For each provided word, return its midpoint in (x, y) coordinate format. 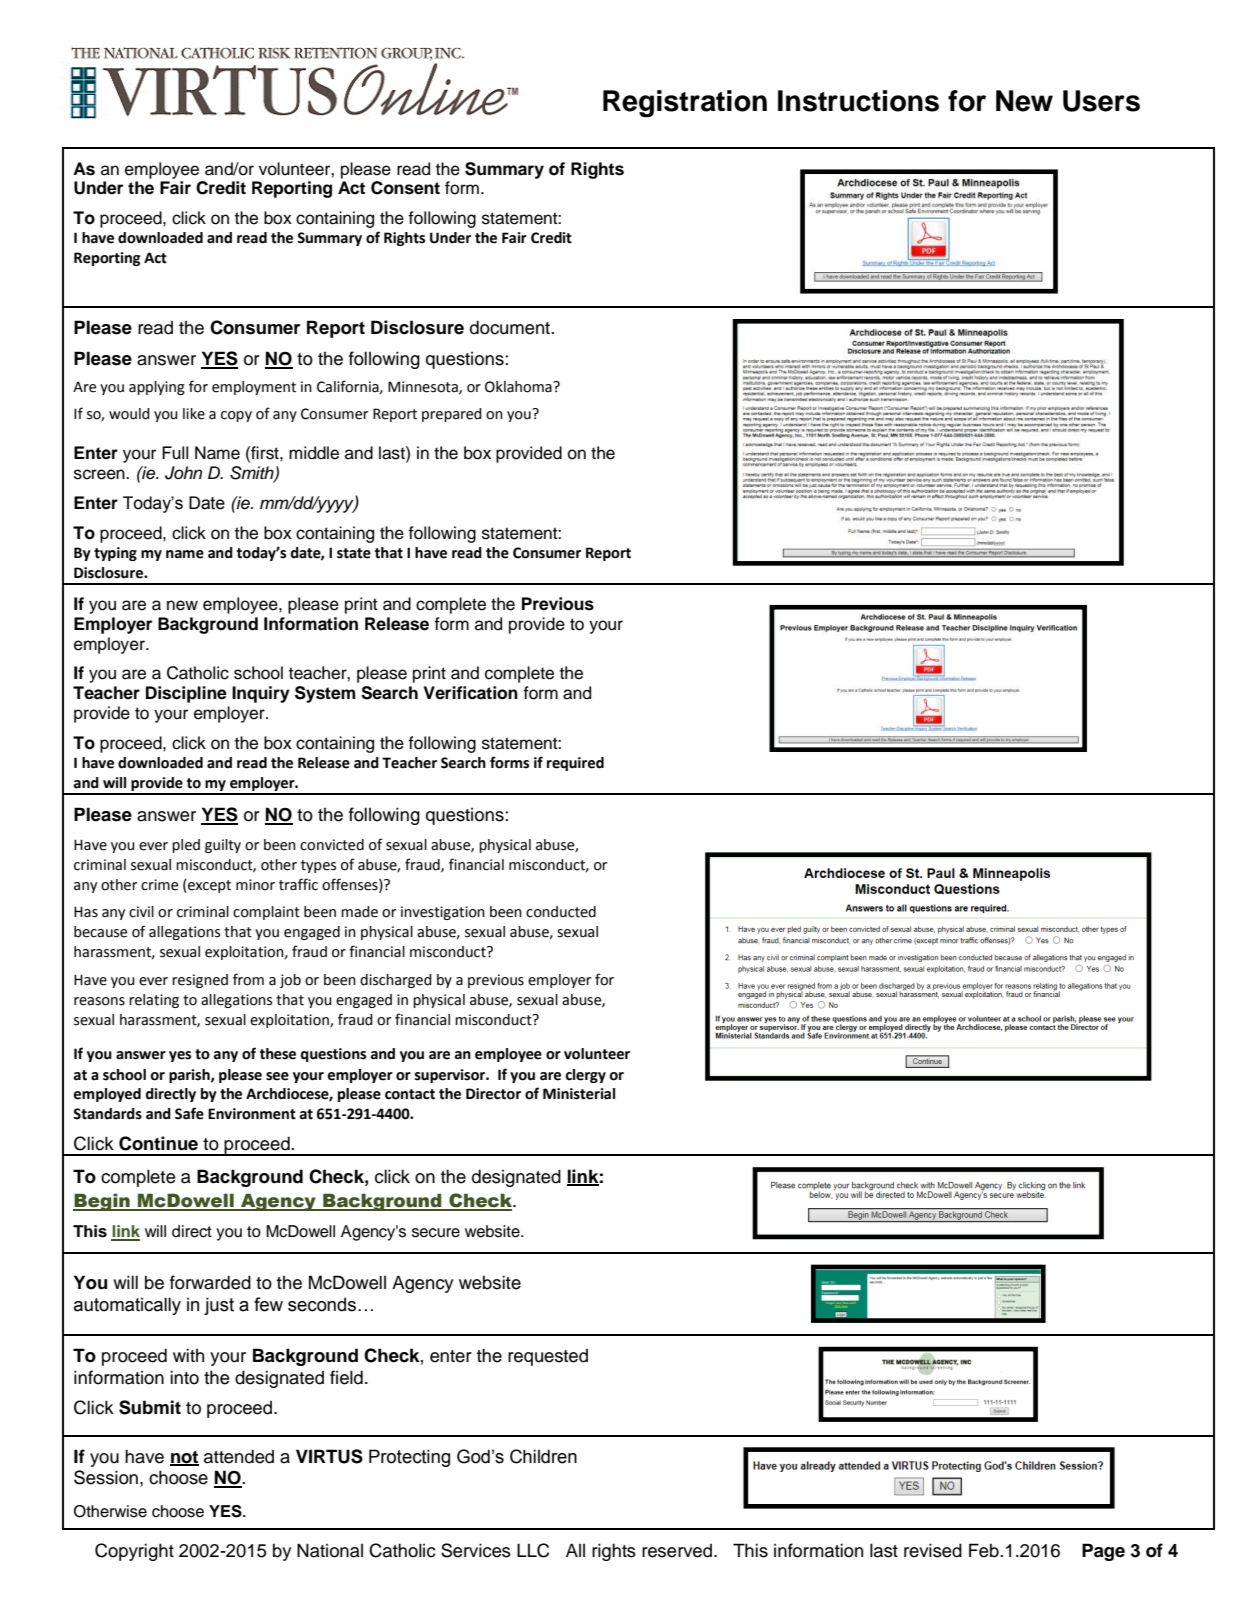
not (184, 1458)
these (278, 1054)
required (575, 764)
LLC (533, 1550)
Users (1101, 101)
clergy (585, 1076)
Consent (405, 188)
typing (115, 554)
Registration (685, 104)
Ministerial (579, 1094)
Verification (471, 693)
